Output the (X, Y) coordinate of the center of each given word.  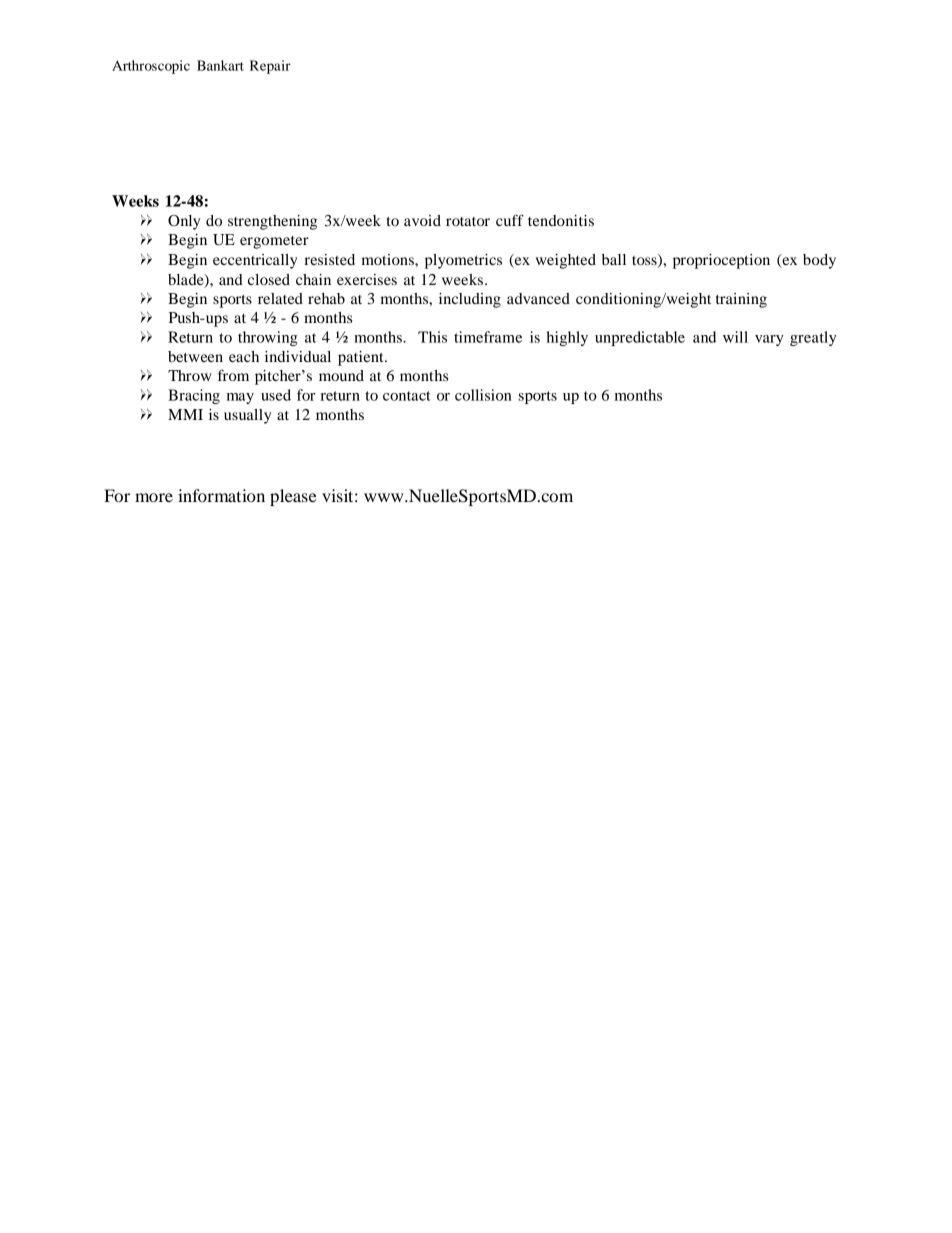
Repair (270, 67)
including (470, 300)
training (741, 300)
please (293, 497)
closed (269, 279)
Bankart (220, 65)
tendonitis (561, 220)
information (221, 495)
